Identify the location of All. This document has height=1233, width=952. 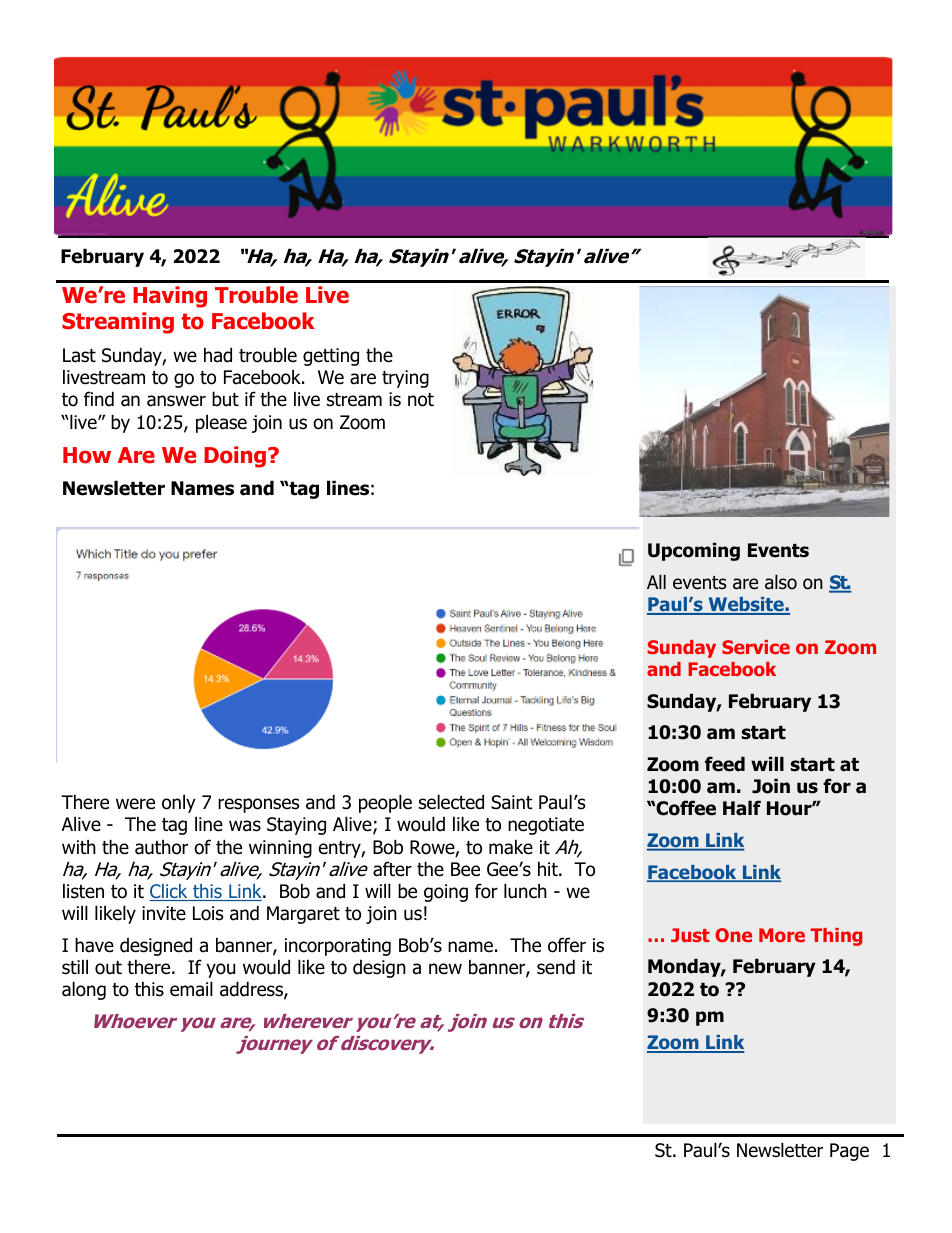
(656, 581).
